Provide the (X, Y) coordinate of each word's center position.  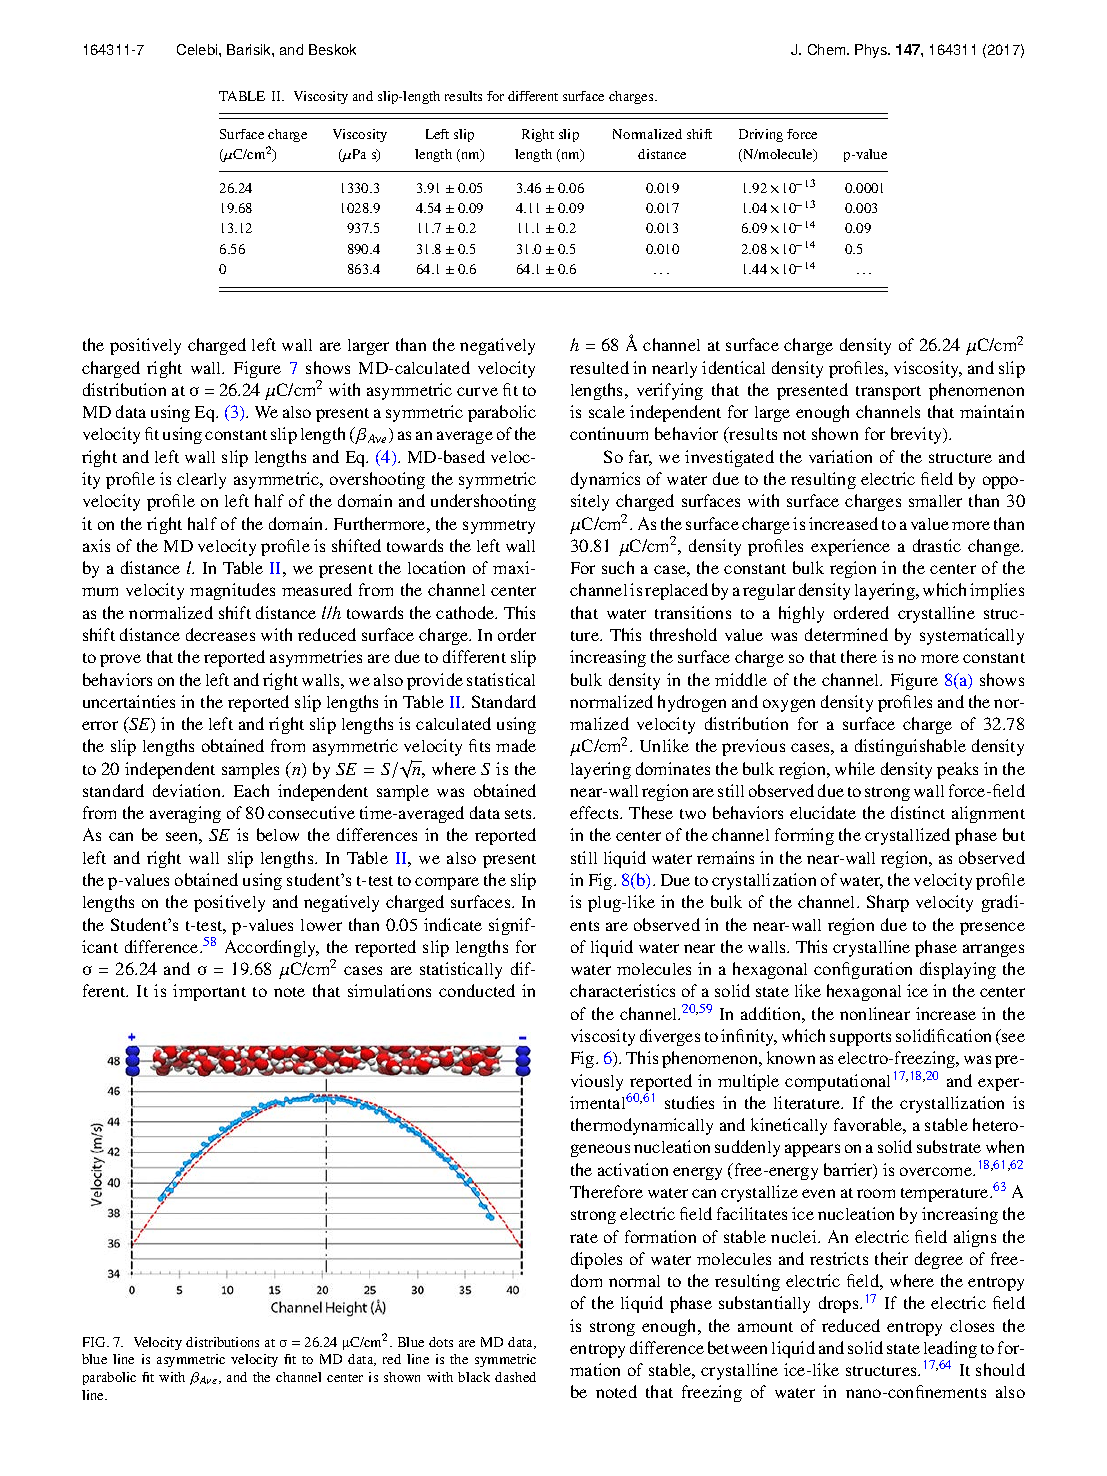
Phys (872, 51)
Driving (761, 135)
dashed (515, 1377)
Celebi (198, 49)
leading (950, 1351)
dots (441, 1342)
